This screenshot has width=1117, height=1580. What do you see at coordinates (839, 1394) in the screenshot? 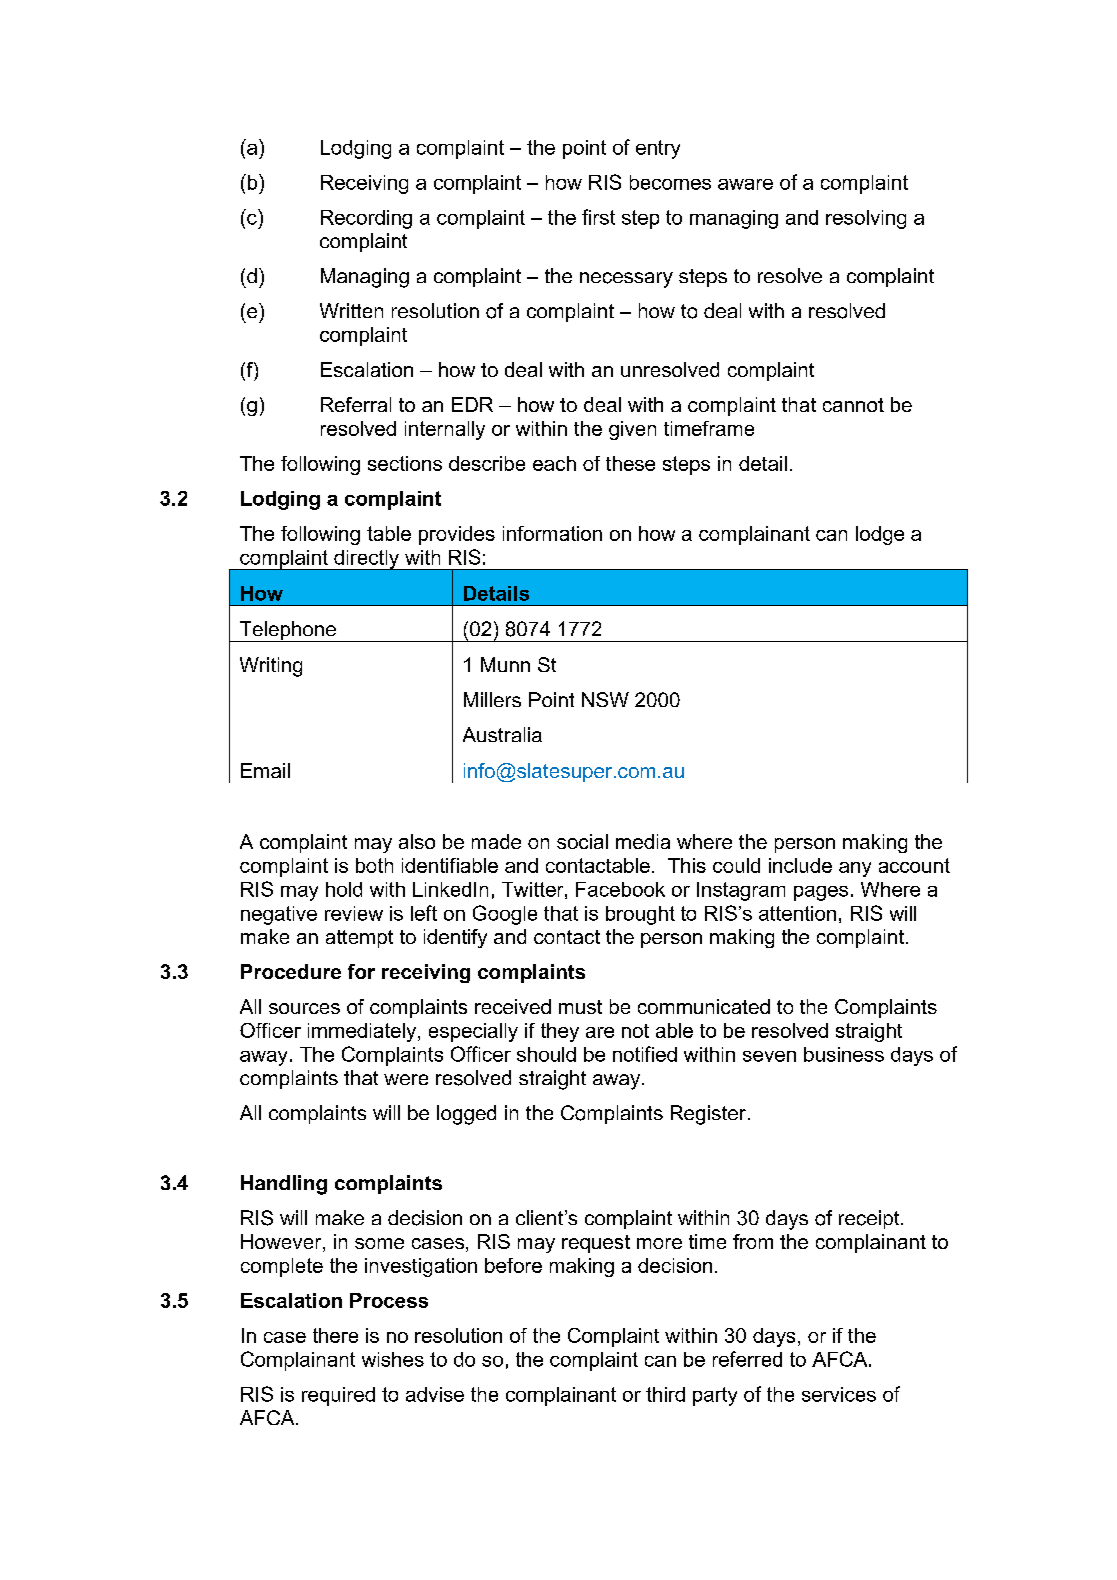
I see `services` at bounding box center [839, 1394].
